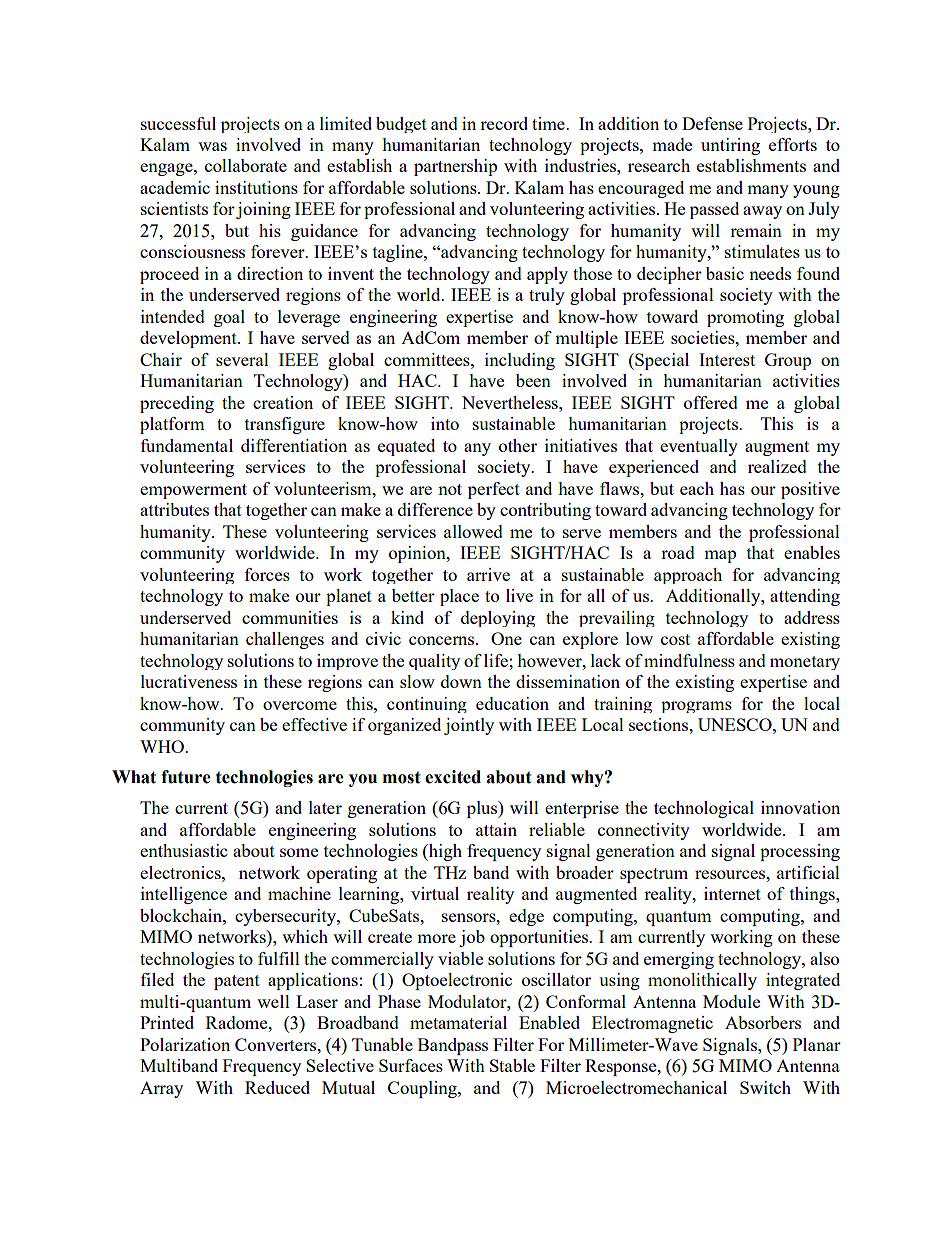 The image size is (952, 1233). I want to click on Polarization, so click(185, 1044).
